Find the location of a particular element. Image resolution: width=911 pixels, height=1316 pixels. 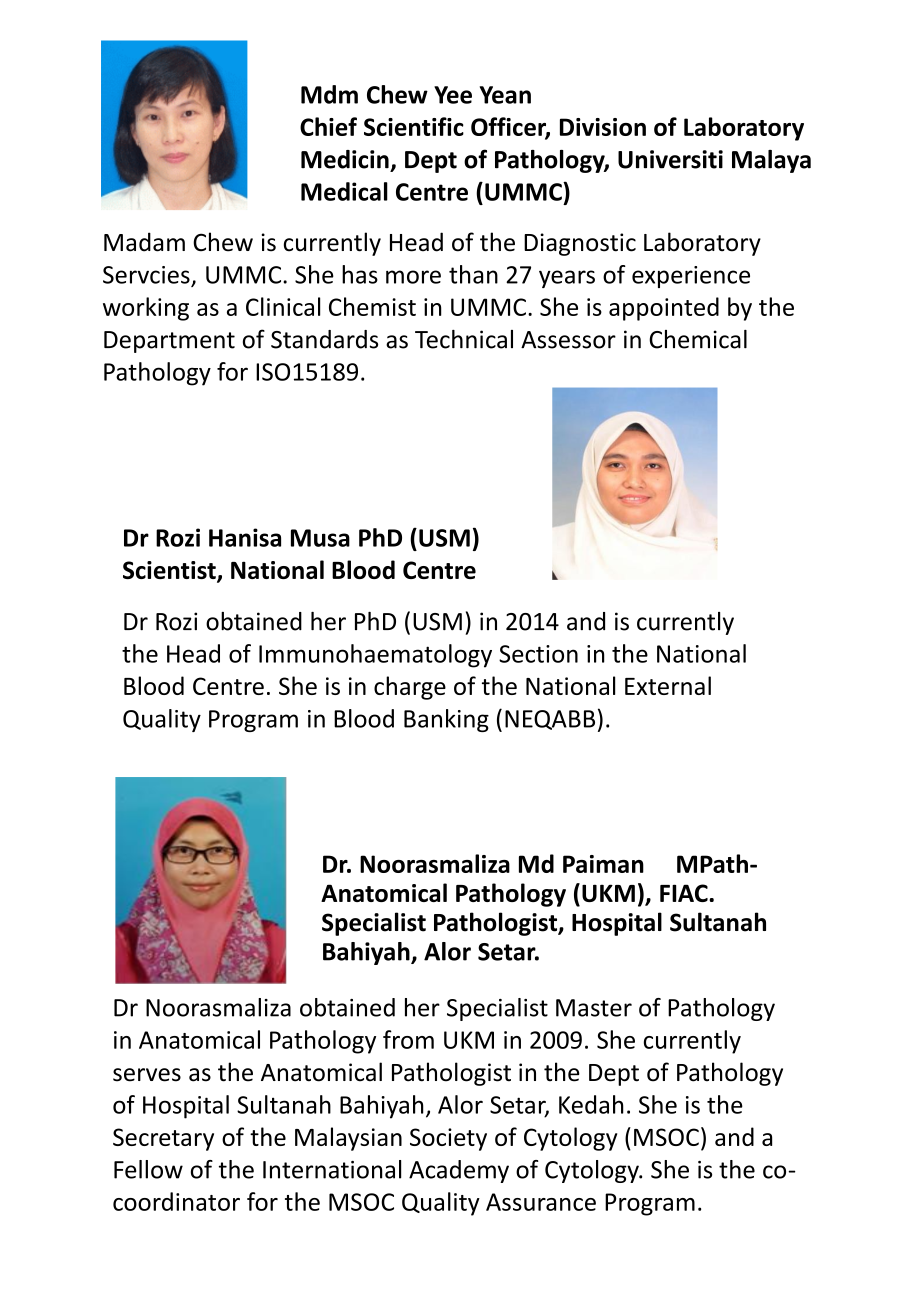

Yee is located at coordinates (453, 95).
